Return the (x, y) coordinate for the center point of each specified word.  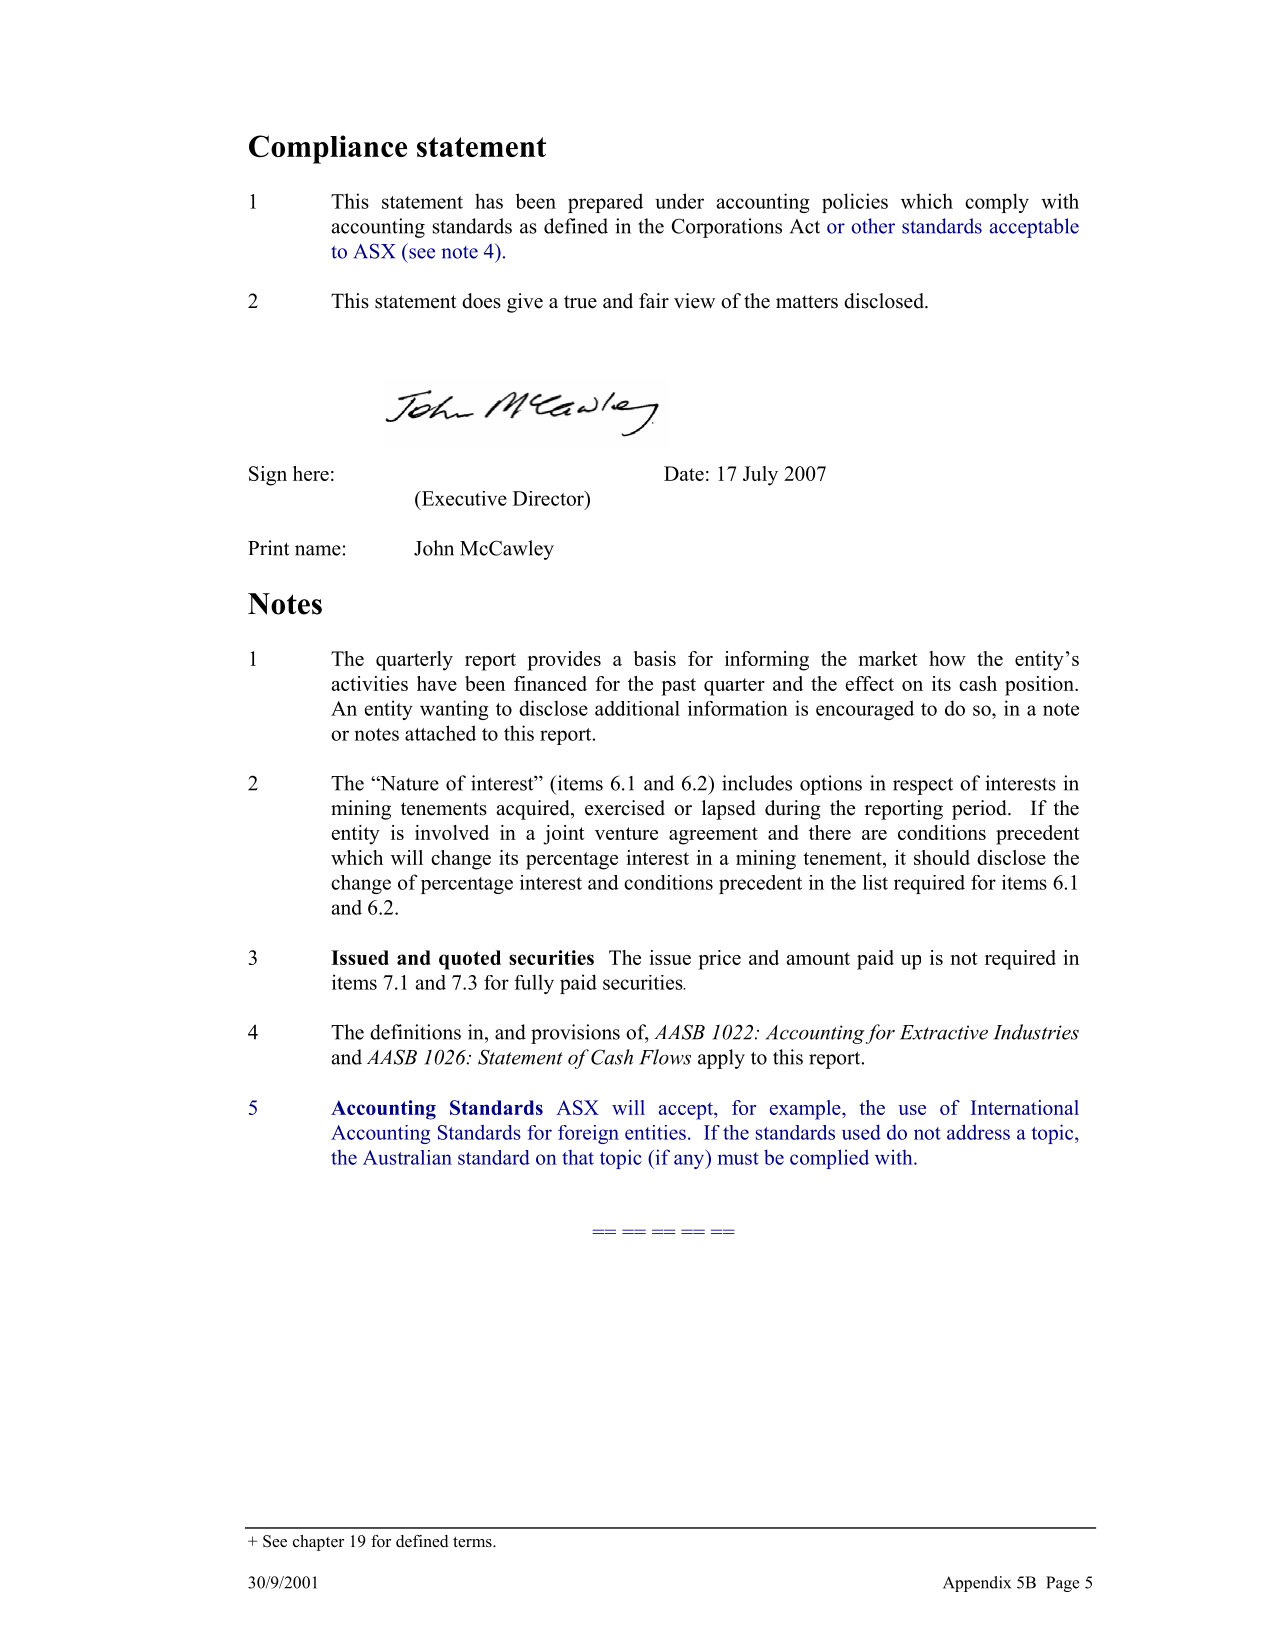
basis (655, 658)
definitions (415, 1032)
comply (997, 203)
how (947, 658)
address (978, 1132)
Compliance (328, 149)
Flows (665, 1057)
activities (369, 683)
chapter (318, 1543)
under (679, 201)
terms (473, 1542)
